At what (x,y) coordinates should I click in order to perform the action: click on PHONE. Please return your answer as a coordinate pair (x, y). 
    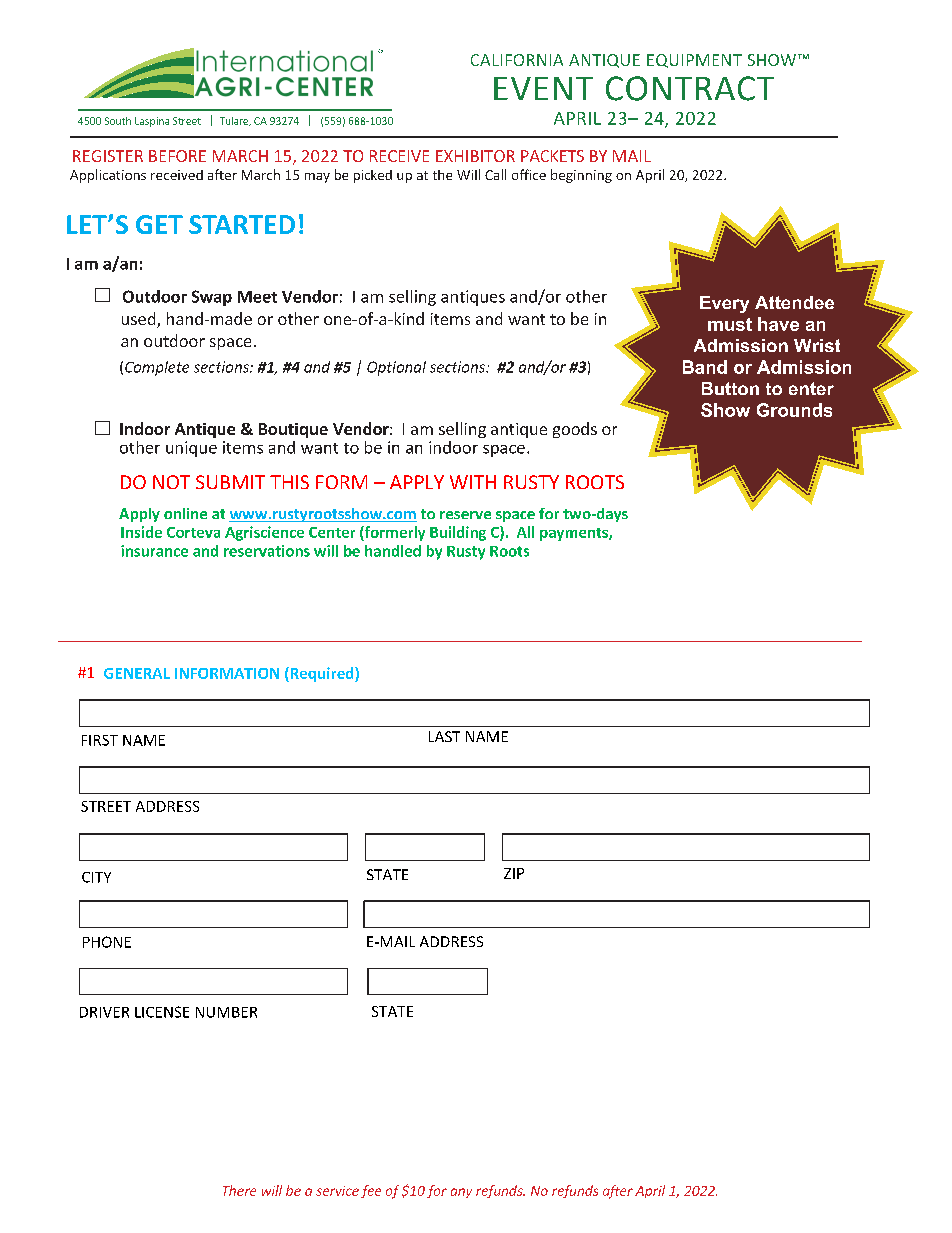
    Looking at the image, I should click on (107, 942).
